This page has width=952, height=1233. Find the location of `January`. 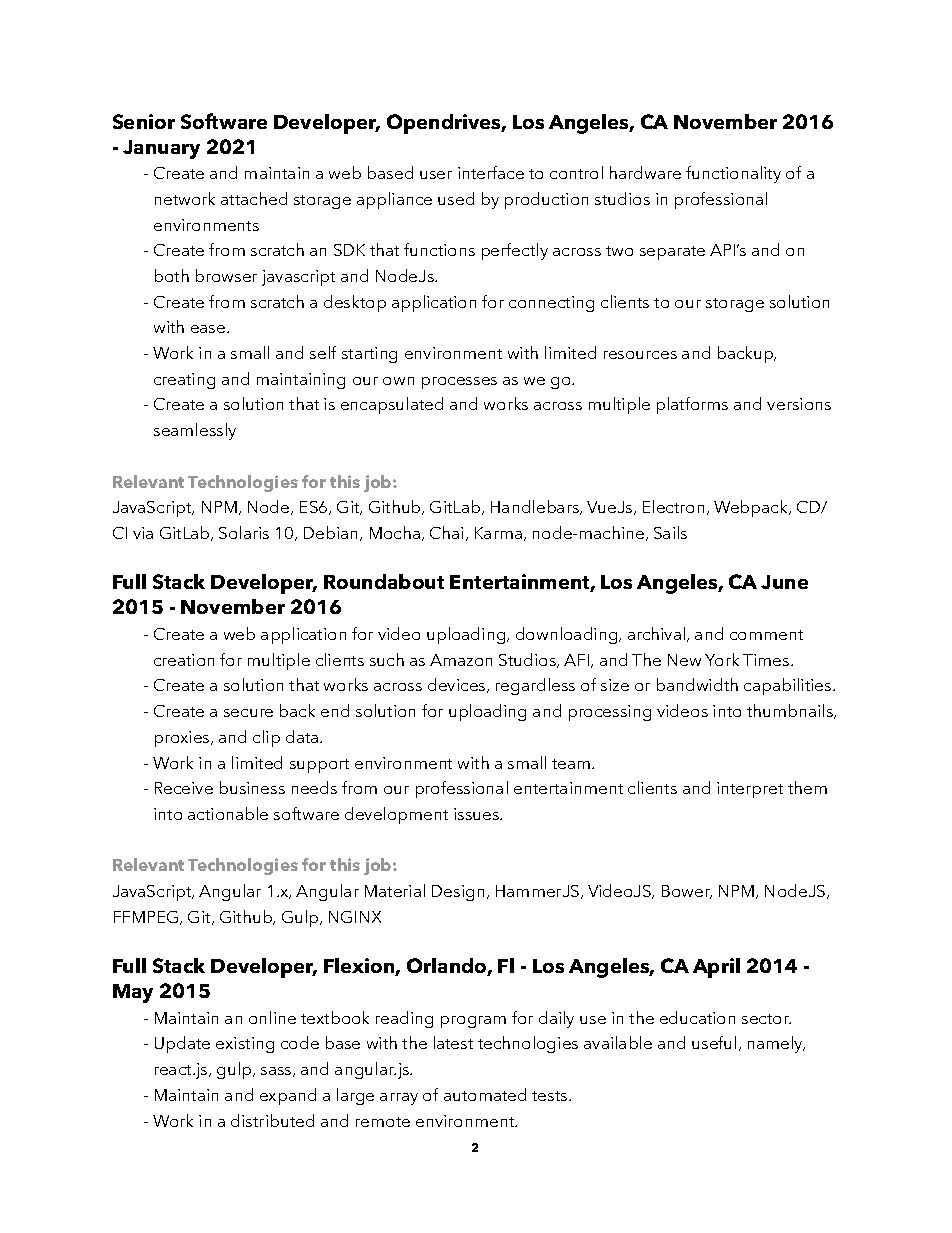

January is located at coordinates (161, 149).
